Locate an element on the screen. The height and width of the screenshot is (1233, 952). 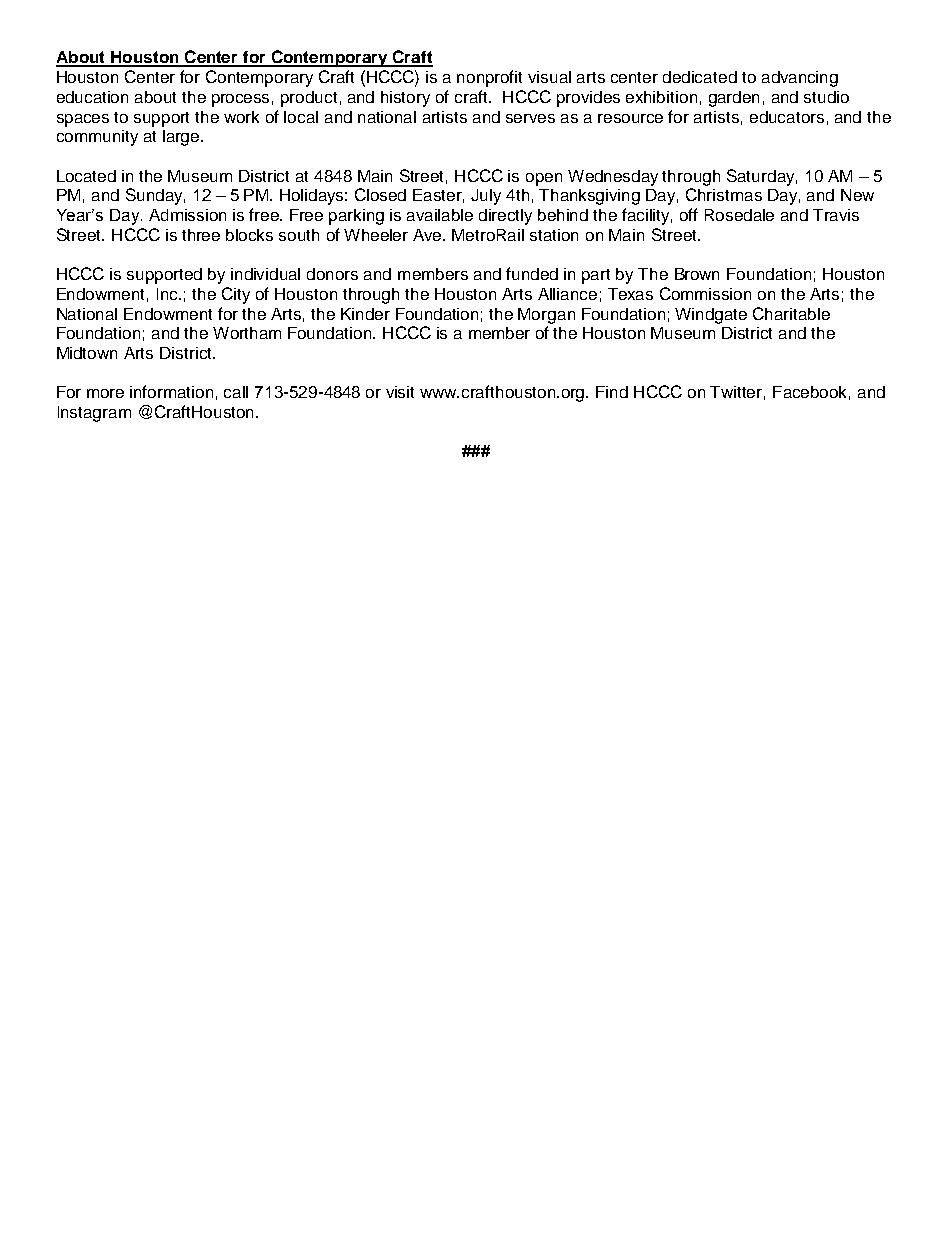
three is located at coordinates (201, 235).
